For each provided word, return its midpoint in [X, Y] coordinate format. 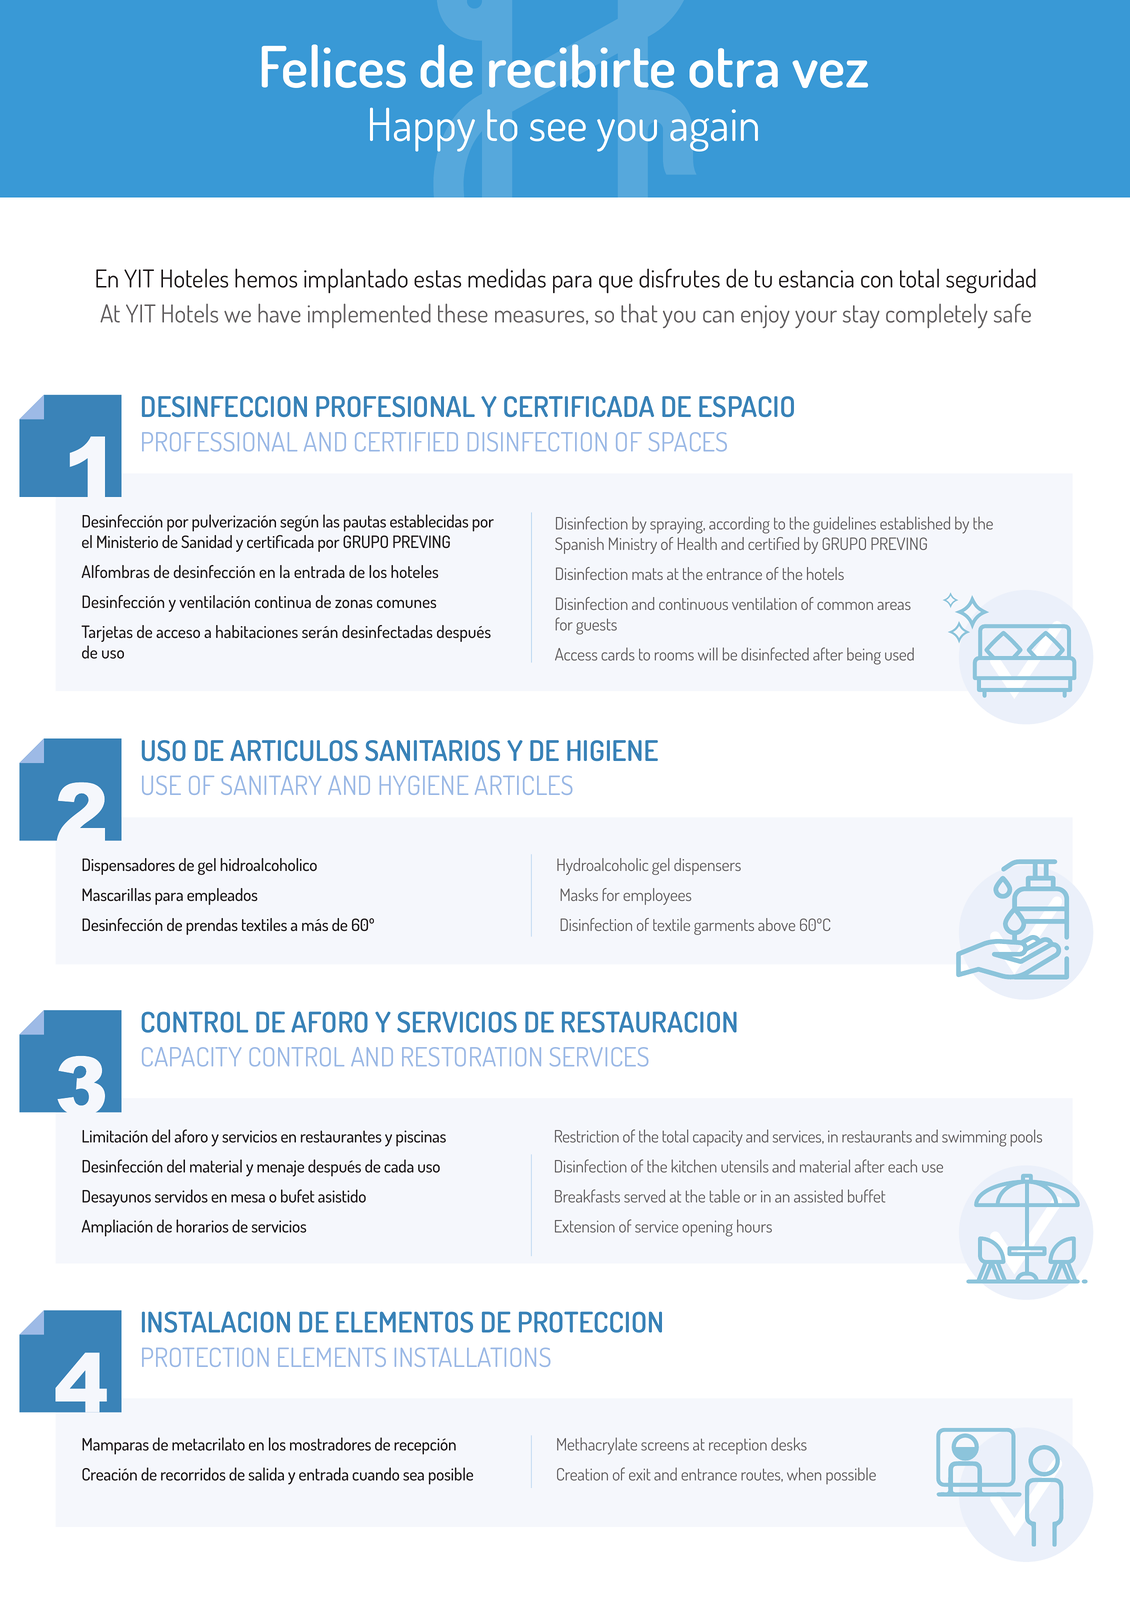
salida [266, 1474]
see [558, 130]
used [899, 654]
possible [851, 1475]
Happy [422, 130]
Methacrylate [597, 1446]
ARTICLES [523, 785]
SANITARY [271, 785]
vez [830, 74]
